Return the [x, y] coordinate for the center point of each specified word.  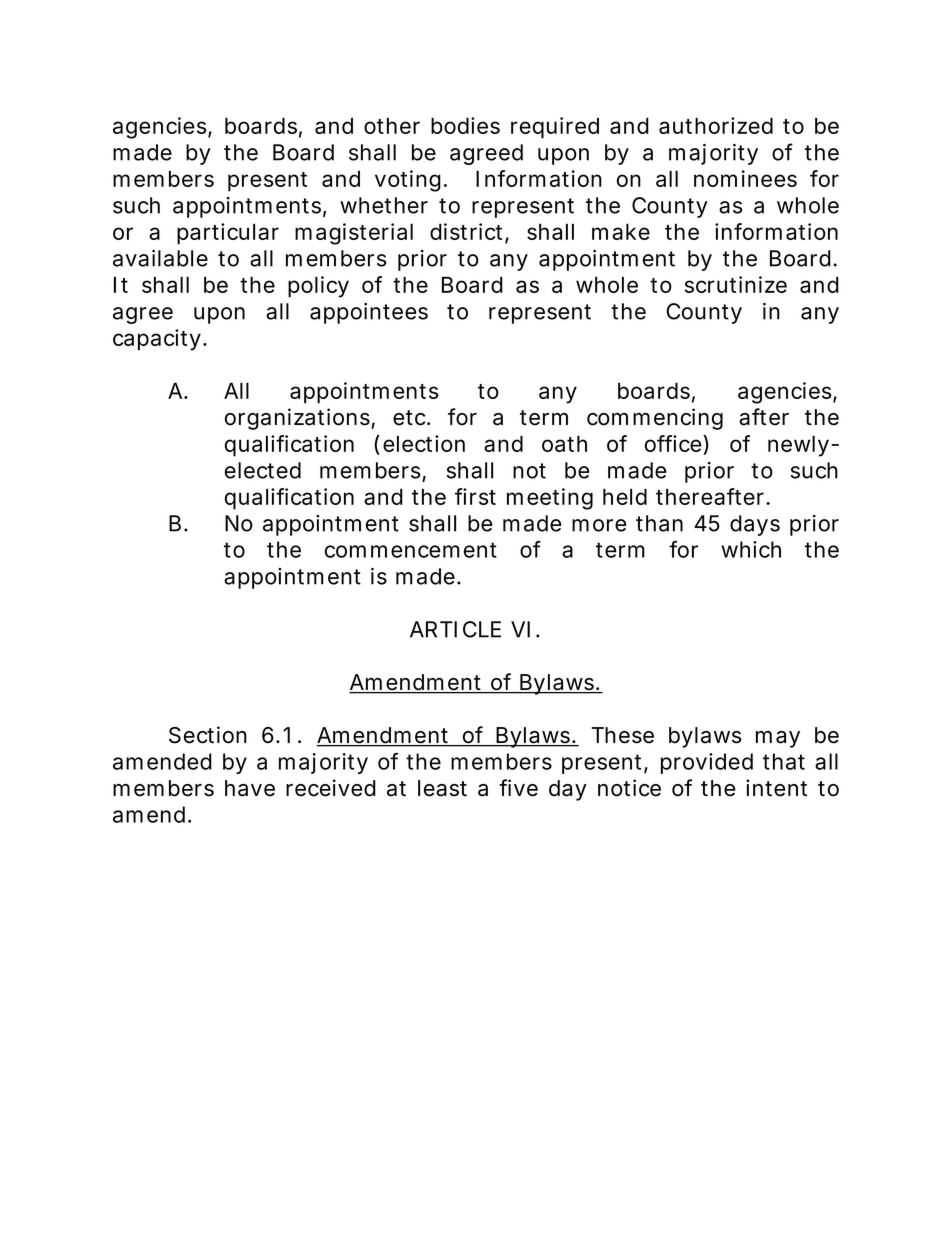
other [392, 126]
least [442, 788]
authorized [716, 125]
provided [707, 763]
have [250, 788]
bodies [465, 125]
